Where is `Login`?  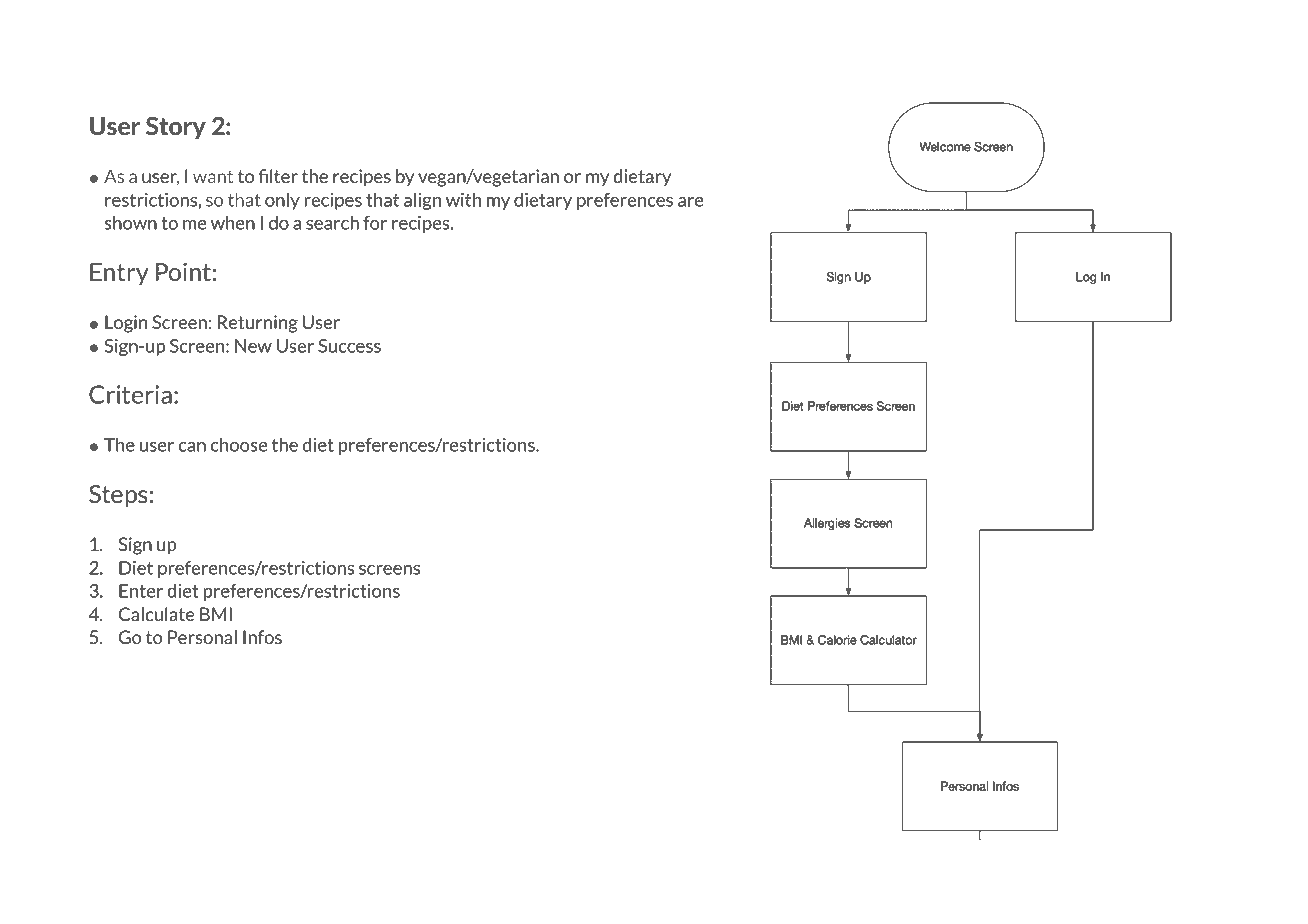
Login is located at coordinates (126, 324).
